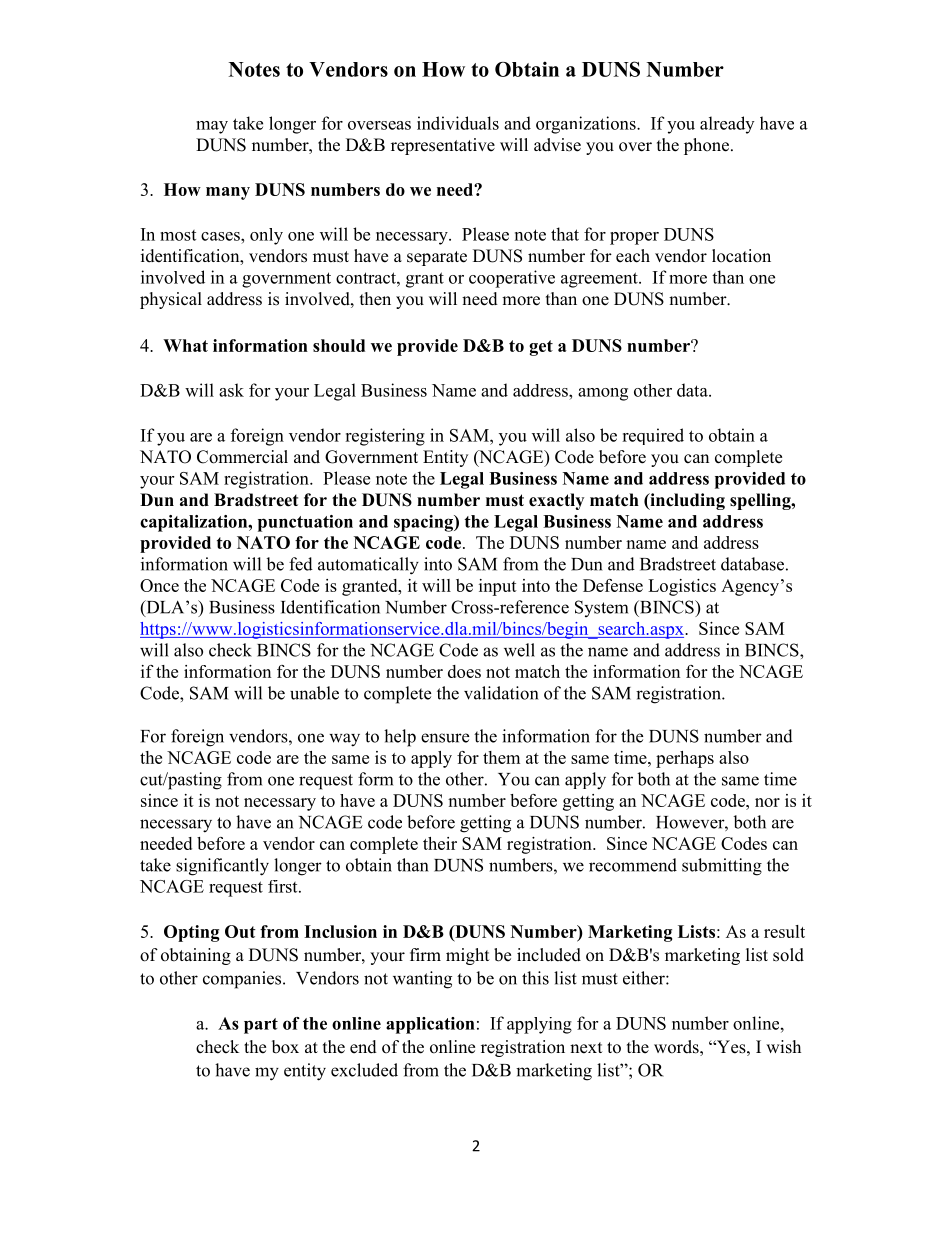 The image size is (952, 1233). Describe the element at coordinates (185, 345) in the image. I see `What` at that location.
